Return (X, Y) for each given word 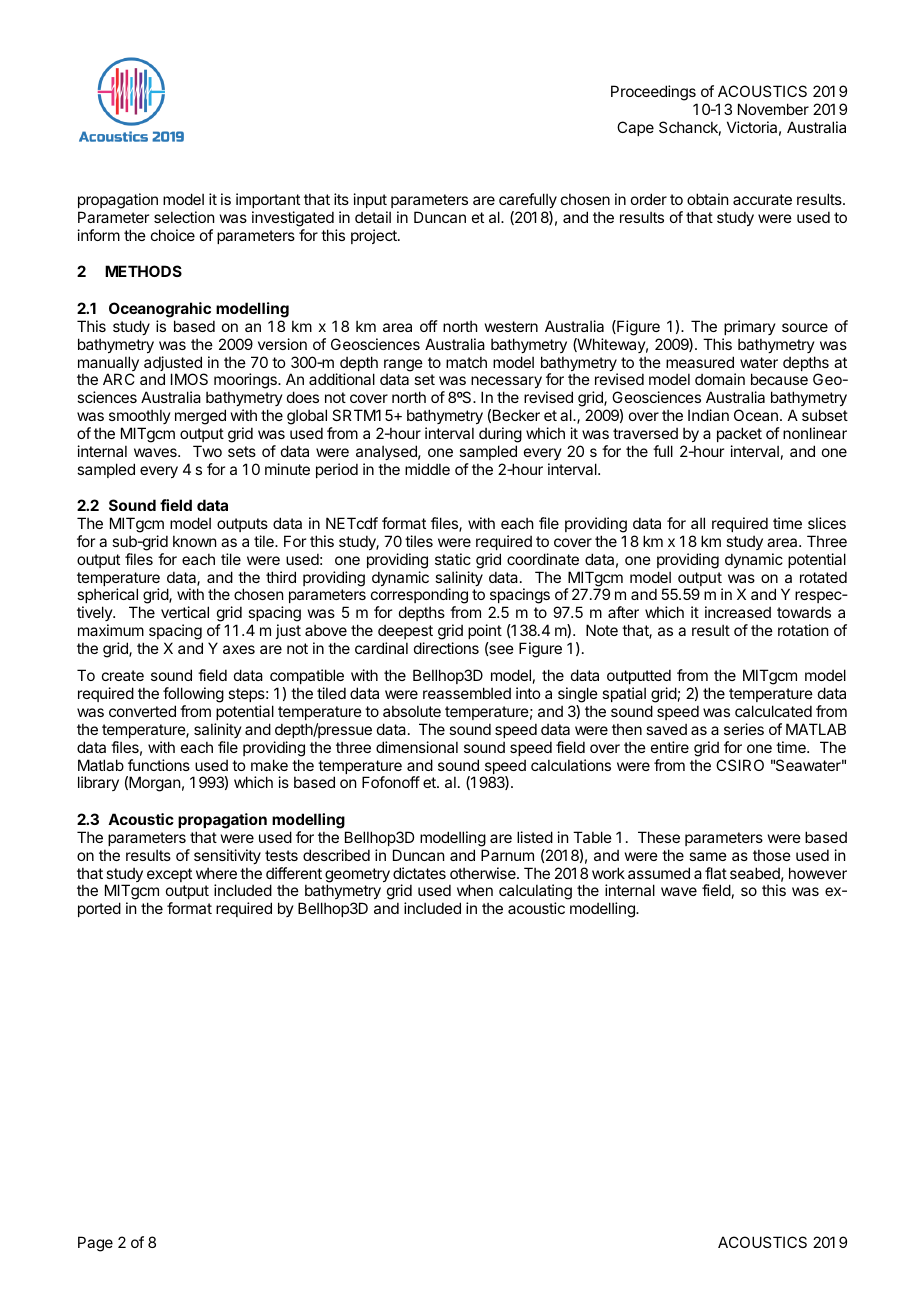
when (475, 890)
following (193, 696)
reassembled (467, 693)
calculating (535, 893)
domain (720, 379)
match (466, 362)
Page (95, 1244)
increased (738, 612)
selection (184, 217)
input (370, 200)
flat (716, 873)
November (773, 109)
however (818, 873)
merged (200, 417)
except (169, 875)
